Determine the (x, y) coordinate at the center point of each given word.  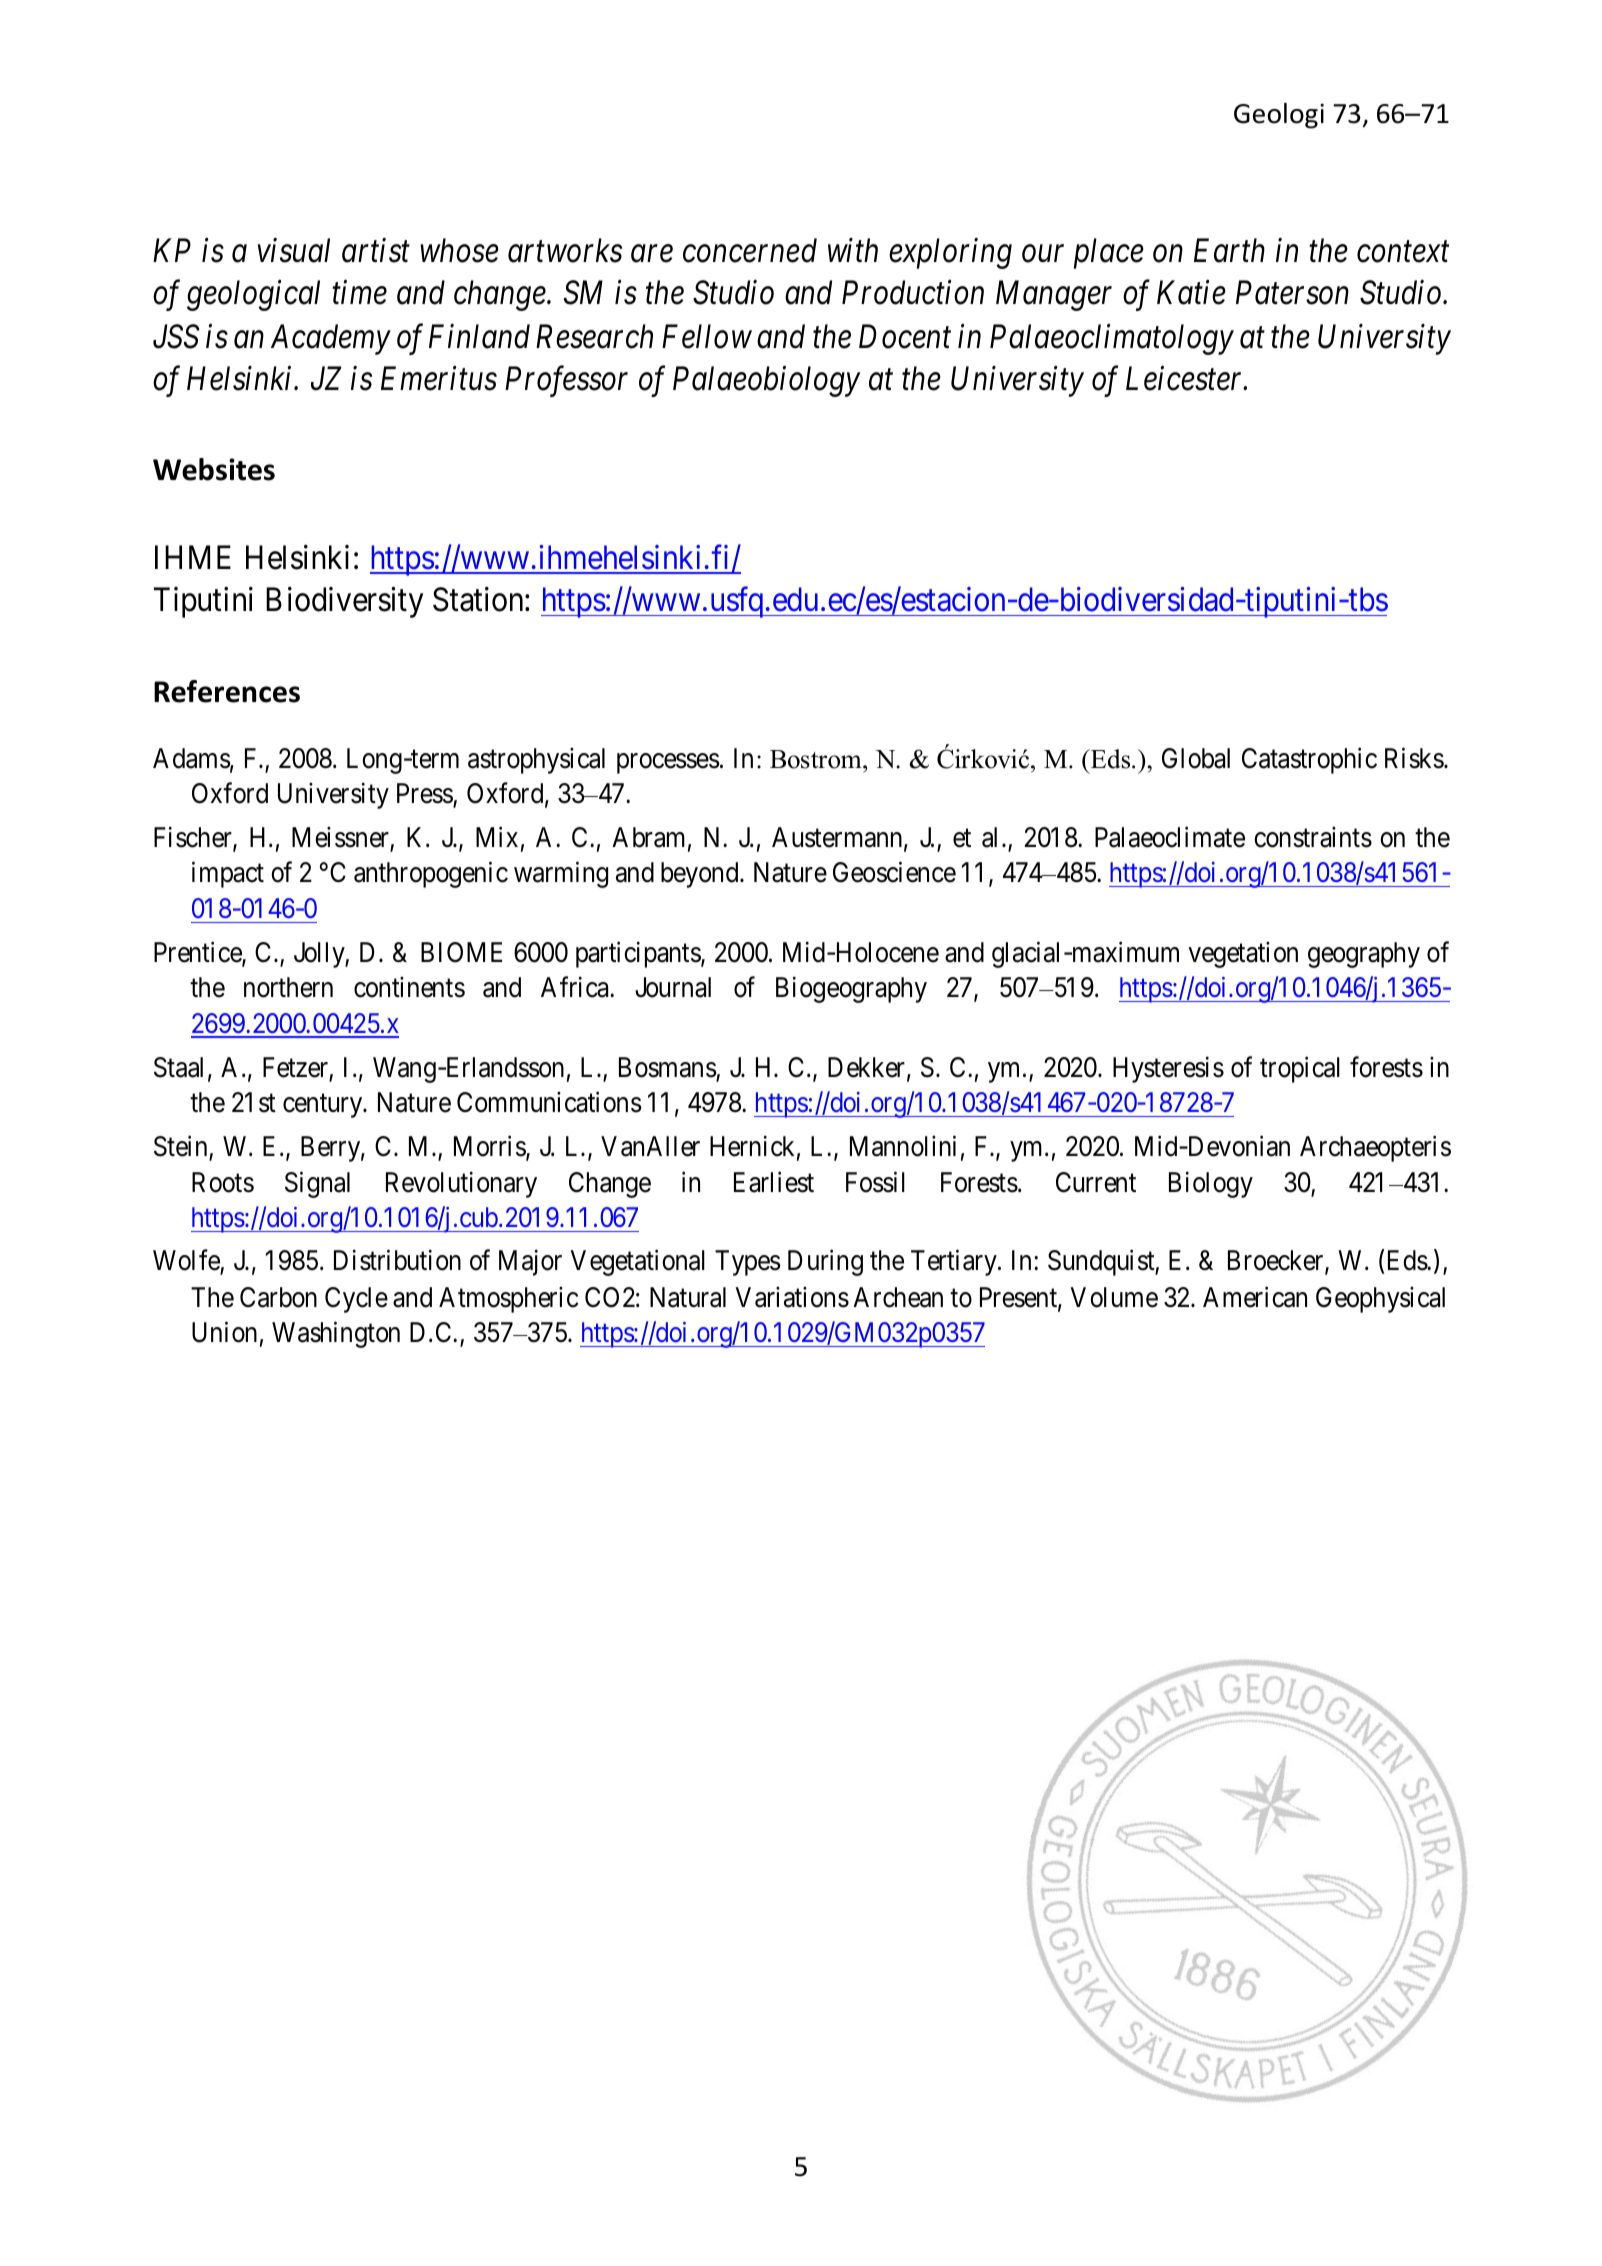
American (1255, 1297)
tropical (1300, 1069)
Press (425, 794)
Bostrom (817, 759)
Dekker (866, 1067)
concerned (750, 250)
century (324, 1106)
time (359, 293)
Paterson (1292, 293)
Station (479, 599)
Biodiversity (344, 602)
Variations (792, 1297)
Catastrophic (1309, 760)
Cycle (356, 1300)
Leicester (1186, 379)
